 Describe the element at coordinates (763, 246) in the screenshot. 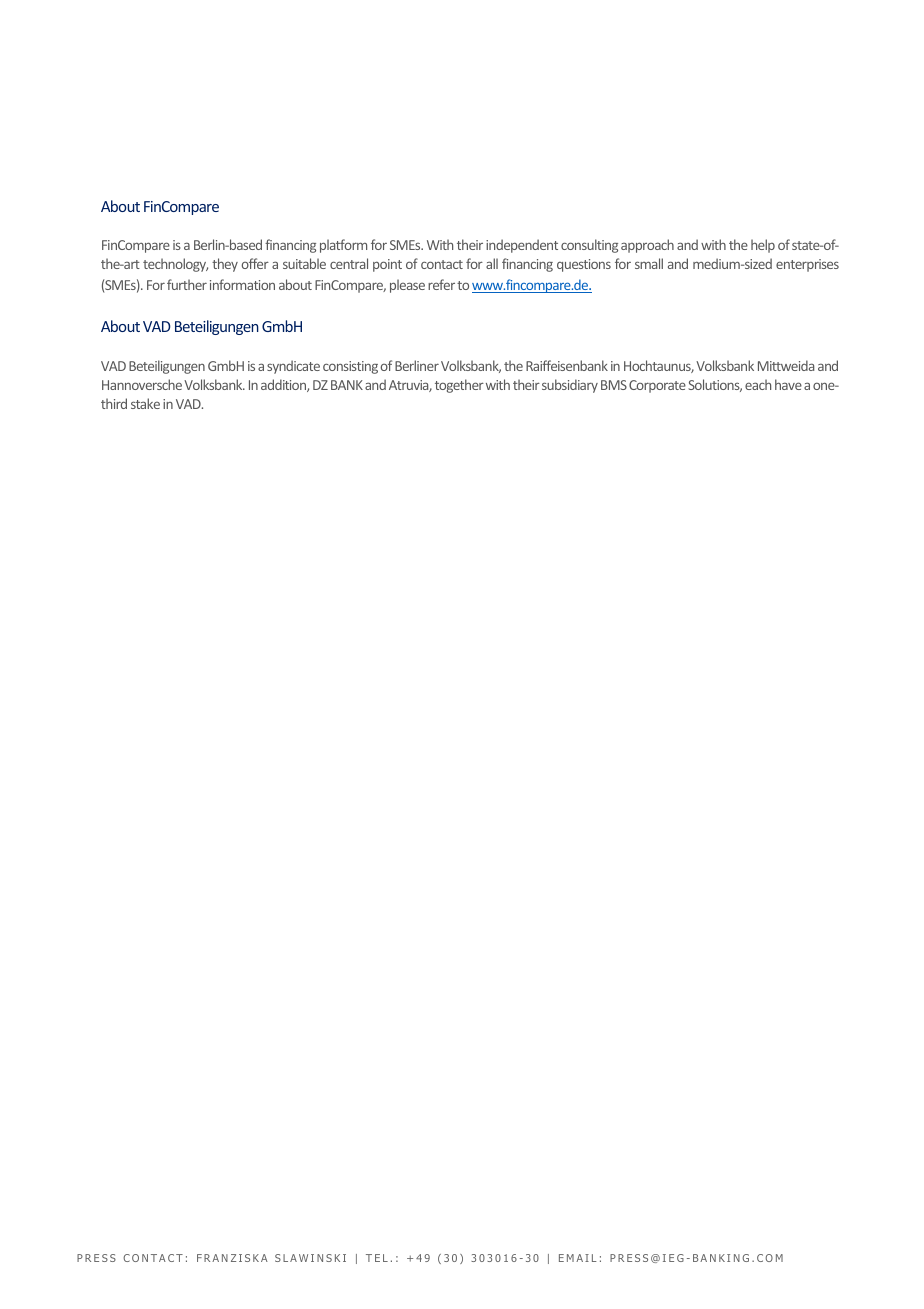

I see `help` at that location.
